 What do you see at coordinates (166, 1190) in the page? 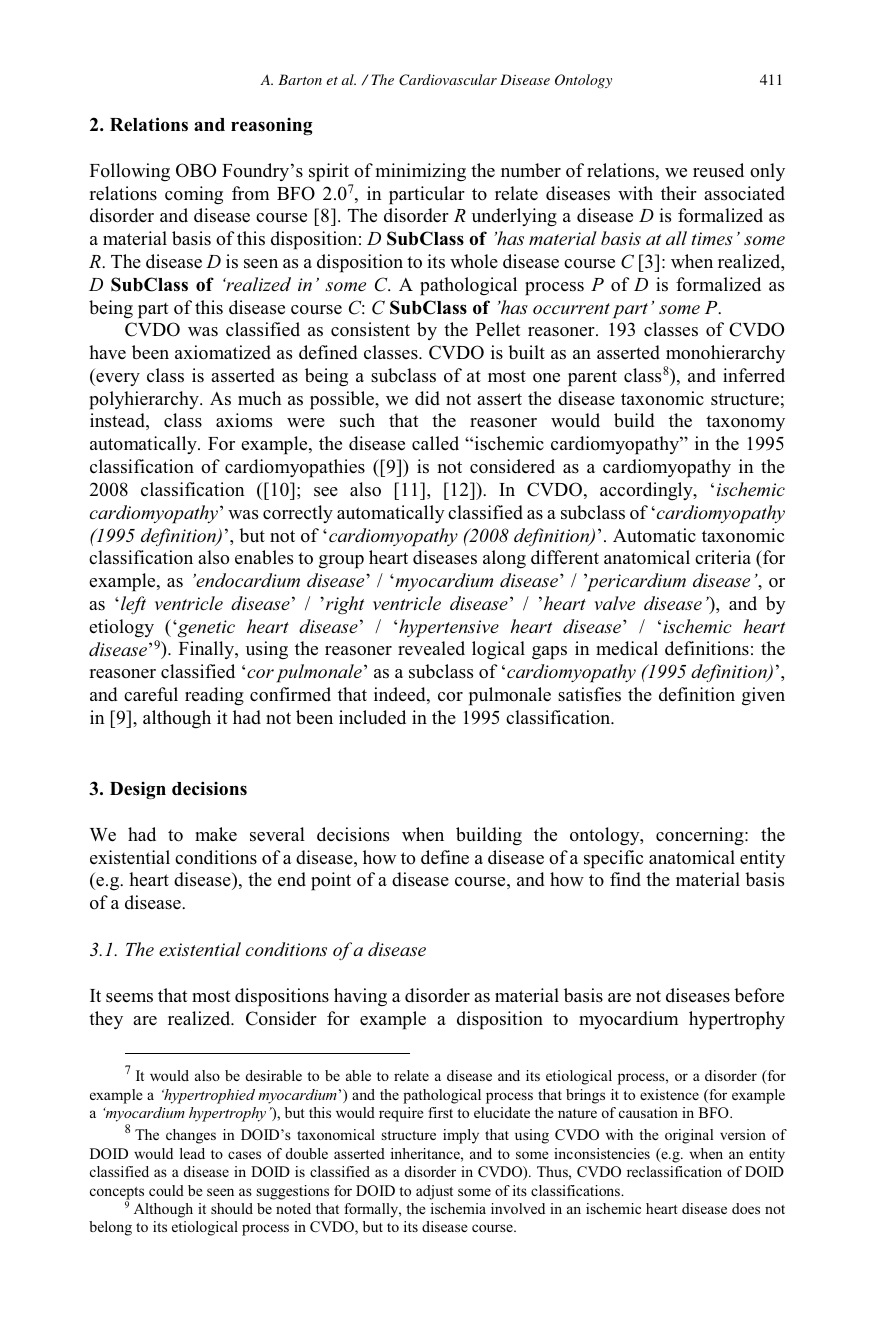
I see `could` at bounding box center [166, 1190].
